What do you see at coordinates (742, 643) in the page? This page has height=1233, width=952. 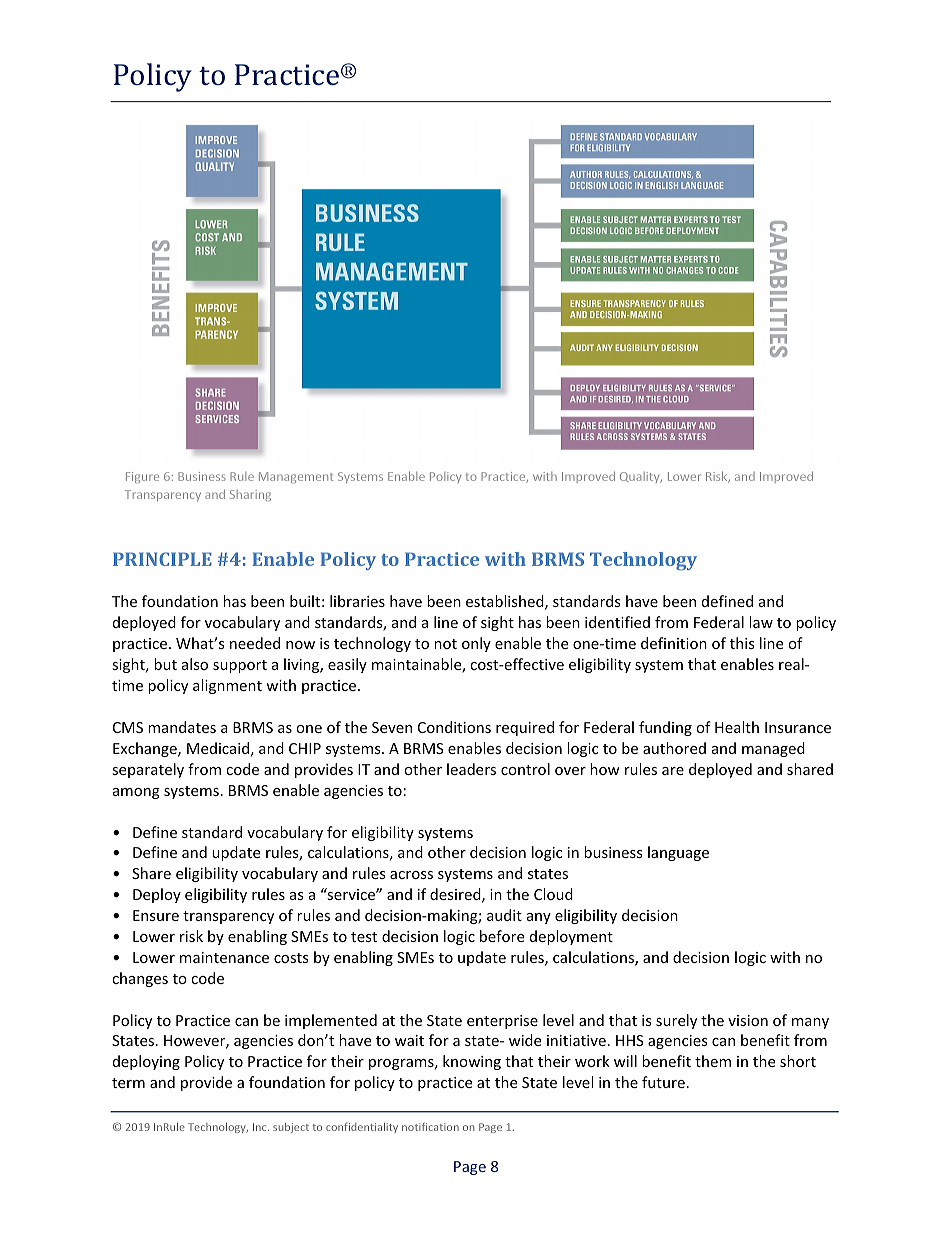 I see `this` at bounding box center [742, 643].
